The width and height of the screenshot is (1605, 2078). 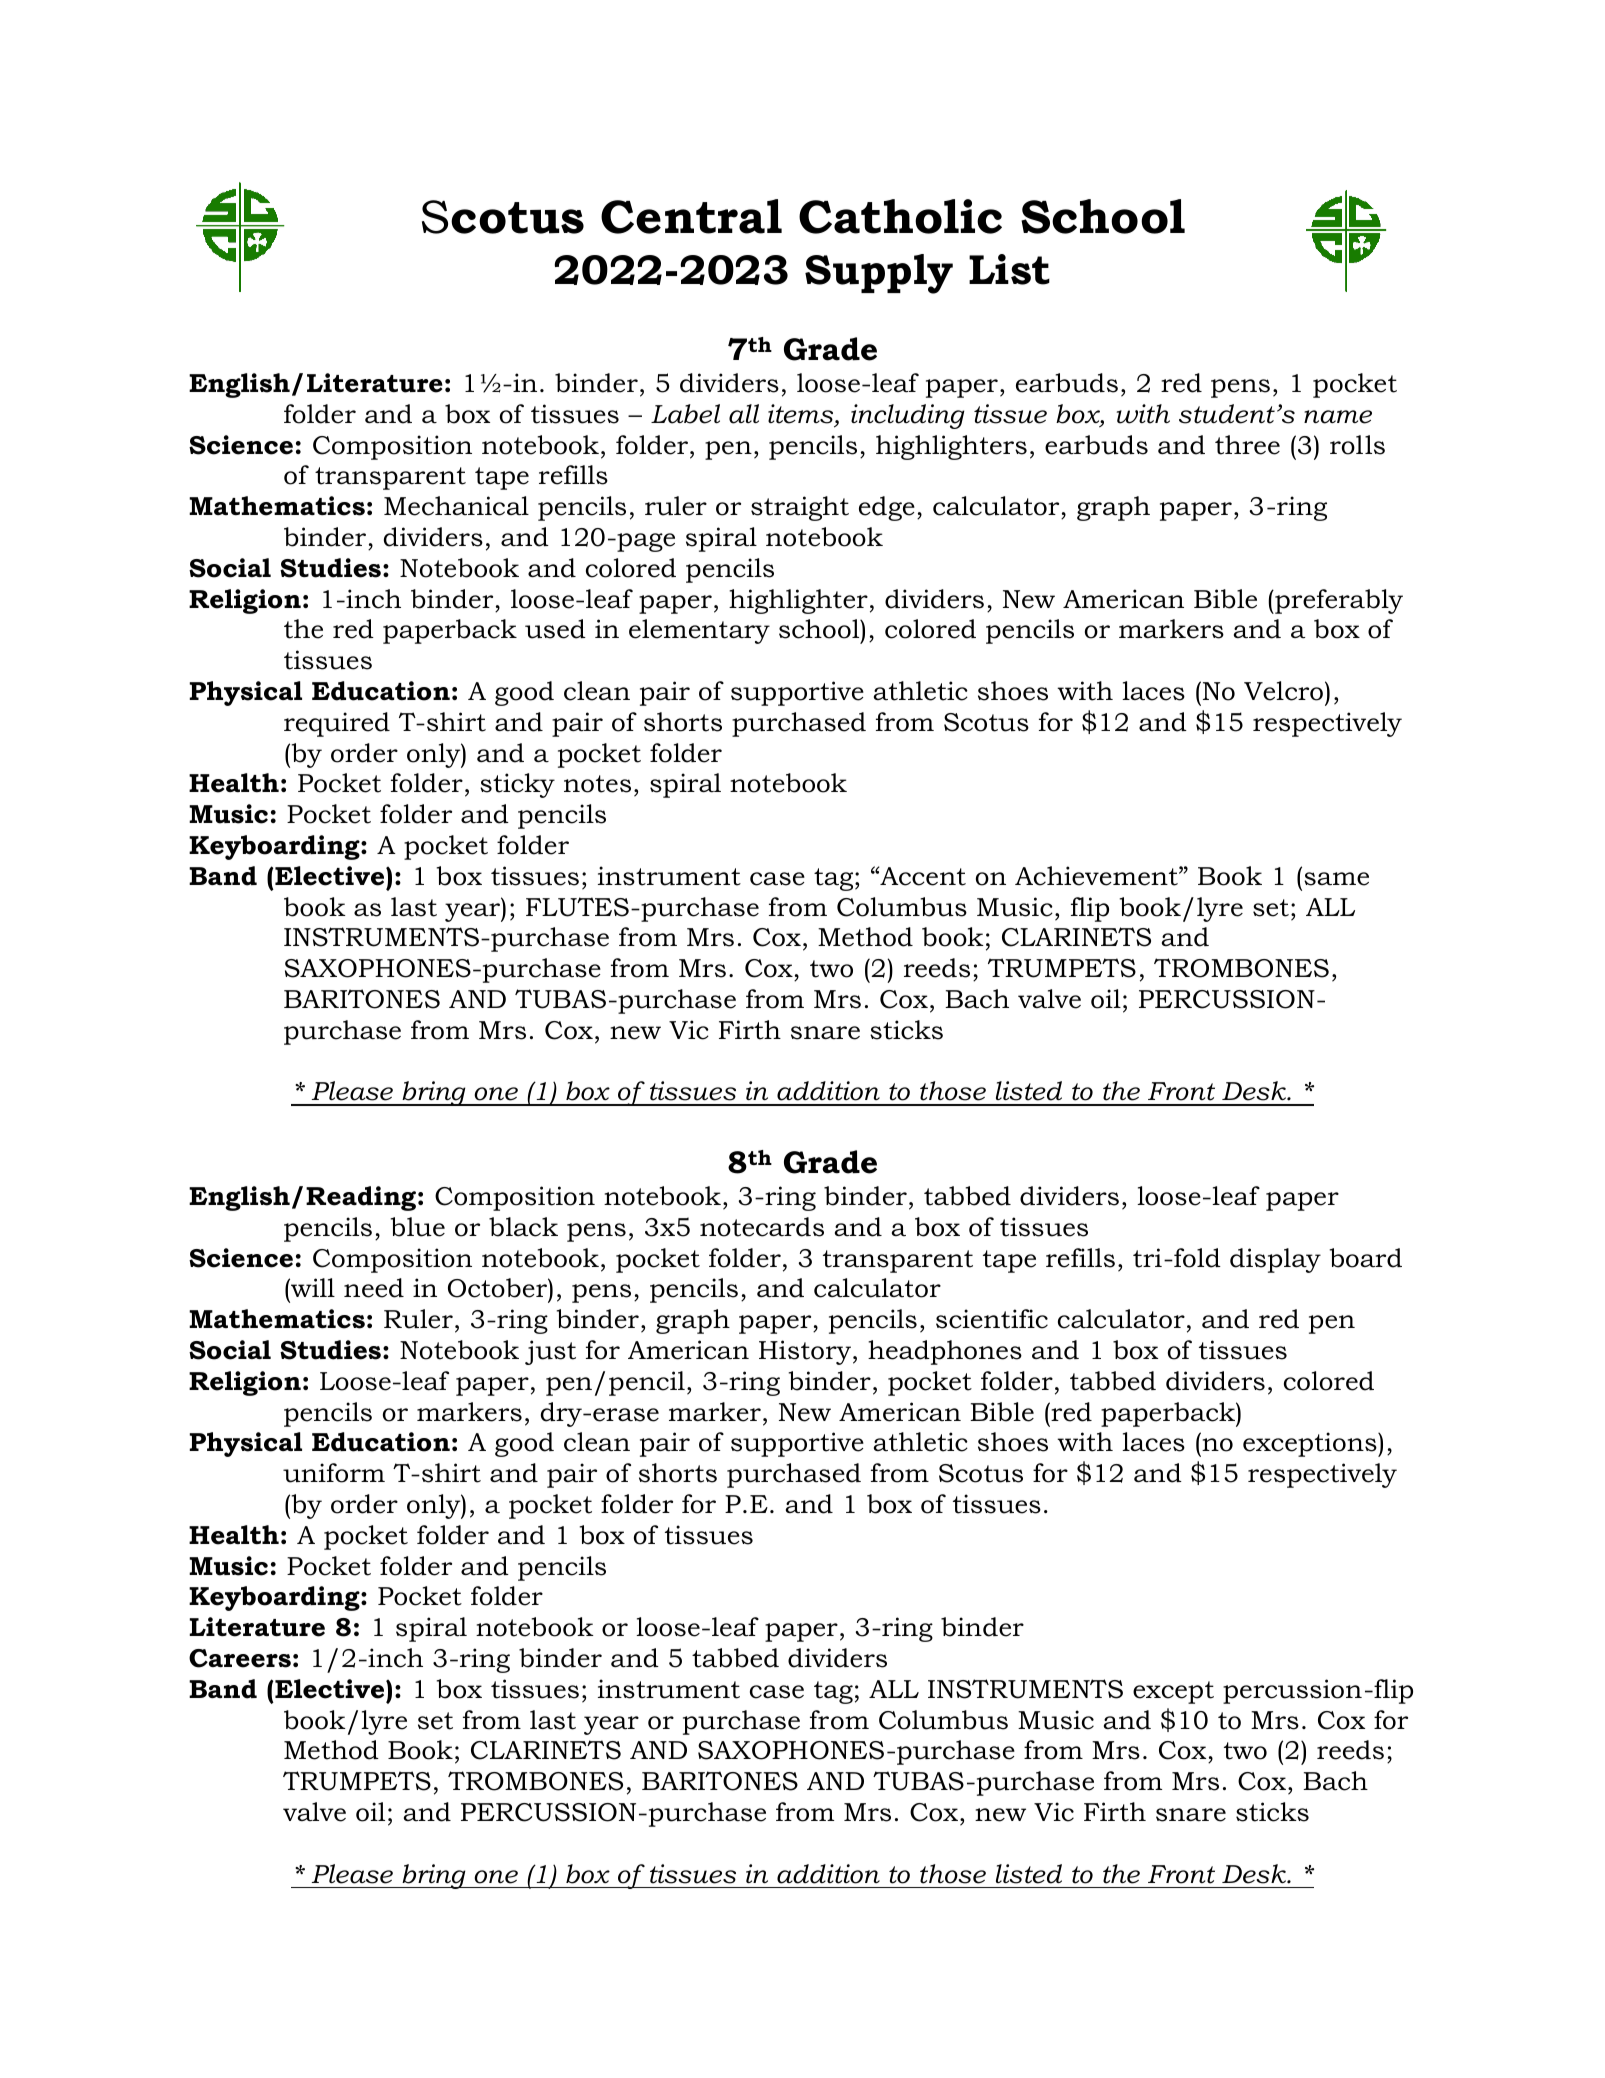 I want to click on notecards, so click(x=762, y=1227).
